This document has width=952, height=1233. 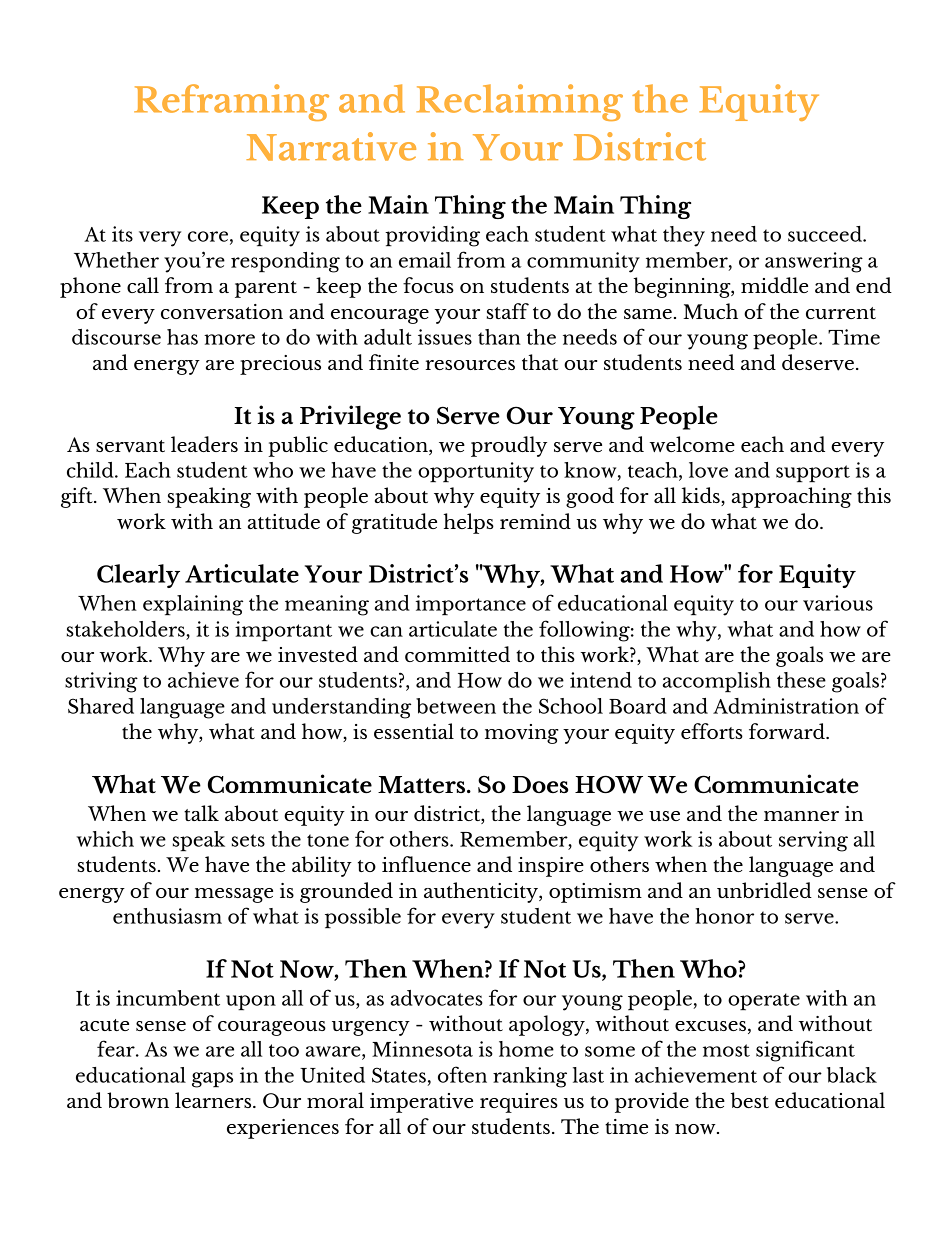 I want to click on succeed, so click(x=826, y=234).
